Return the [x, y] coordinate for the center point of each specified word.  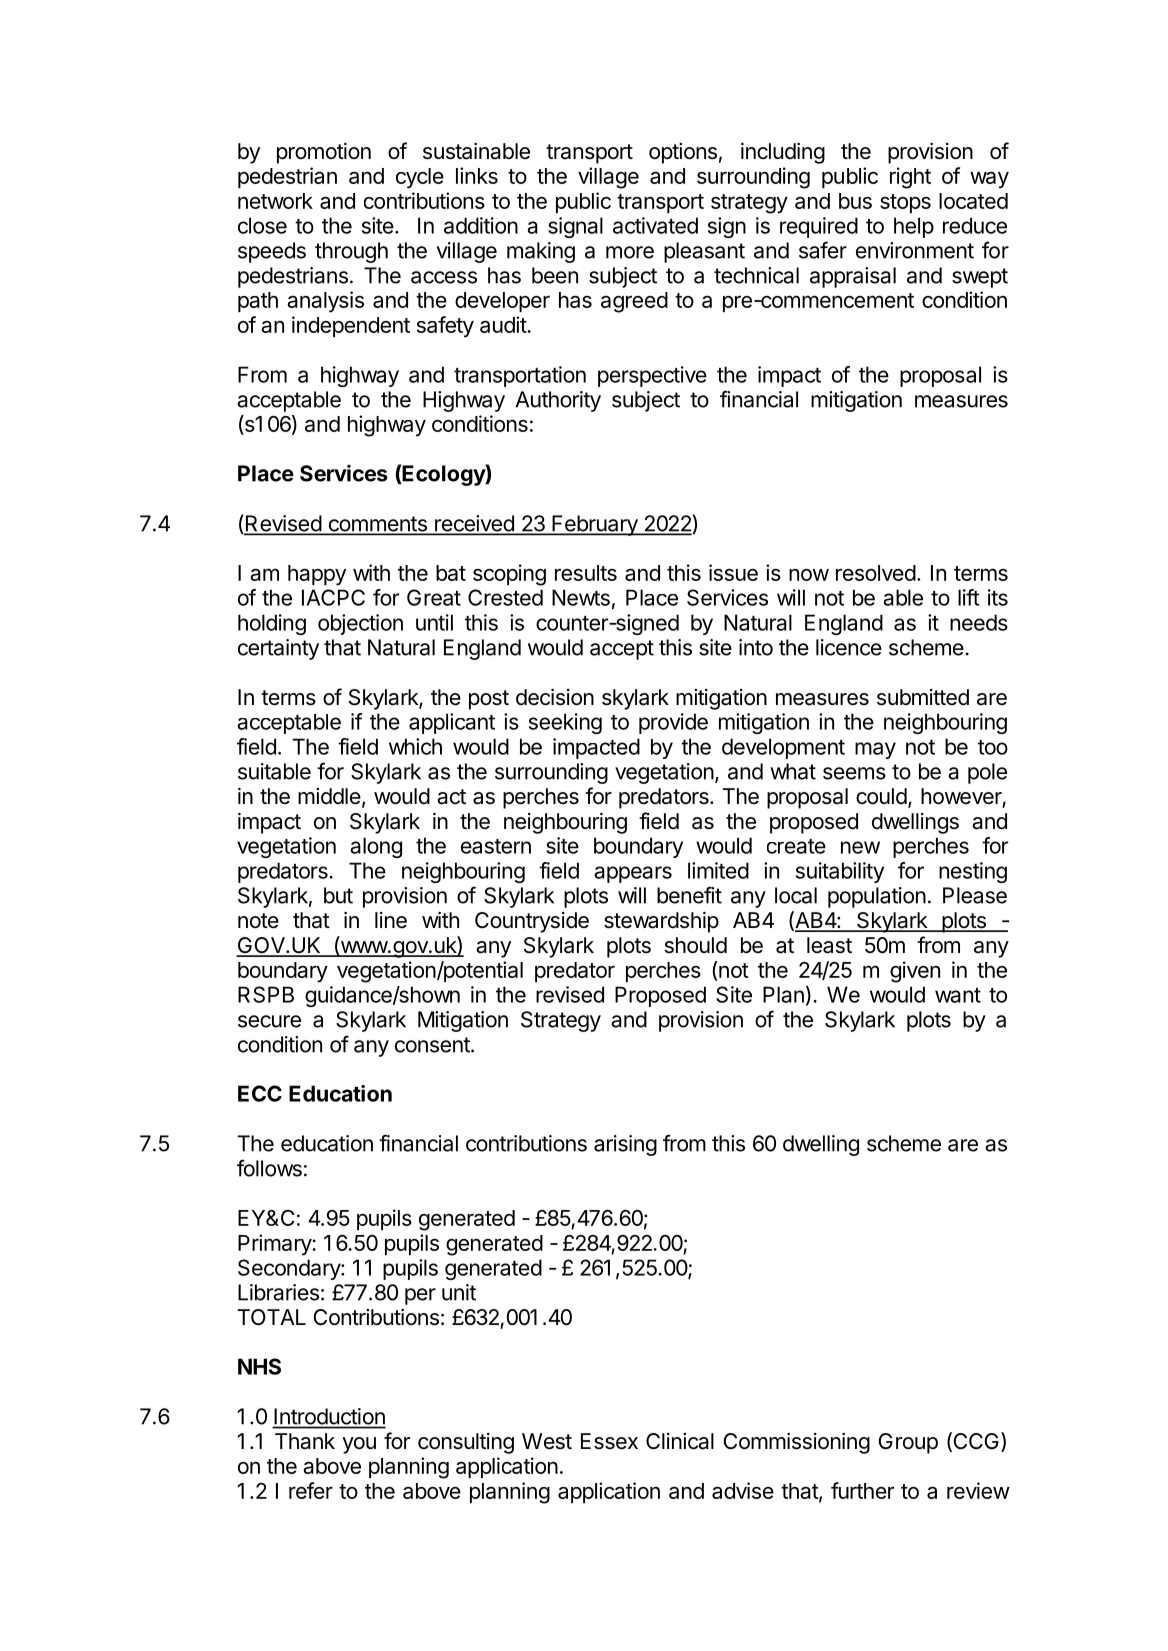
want [958, 995]
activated [655, 225]
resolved [876, 573]
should [696, 945]
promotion [324, 153]
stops [905, 203]
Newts [581, 597]
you [359, 1445]
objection [360, 624]
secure [269, 1021]
